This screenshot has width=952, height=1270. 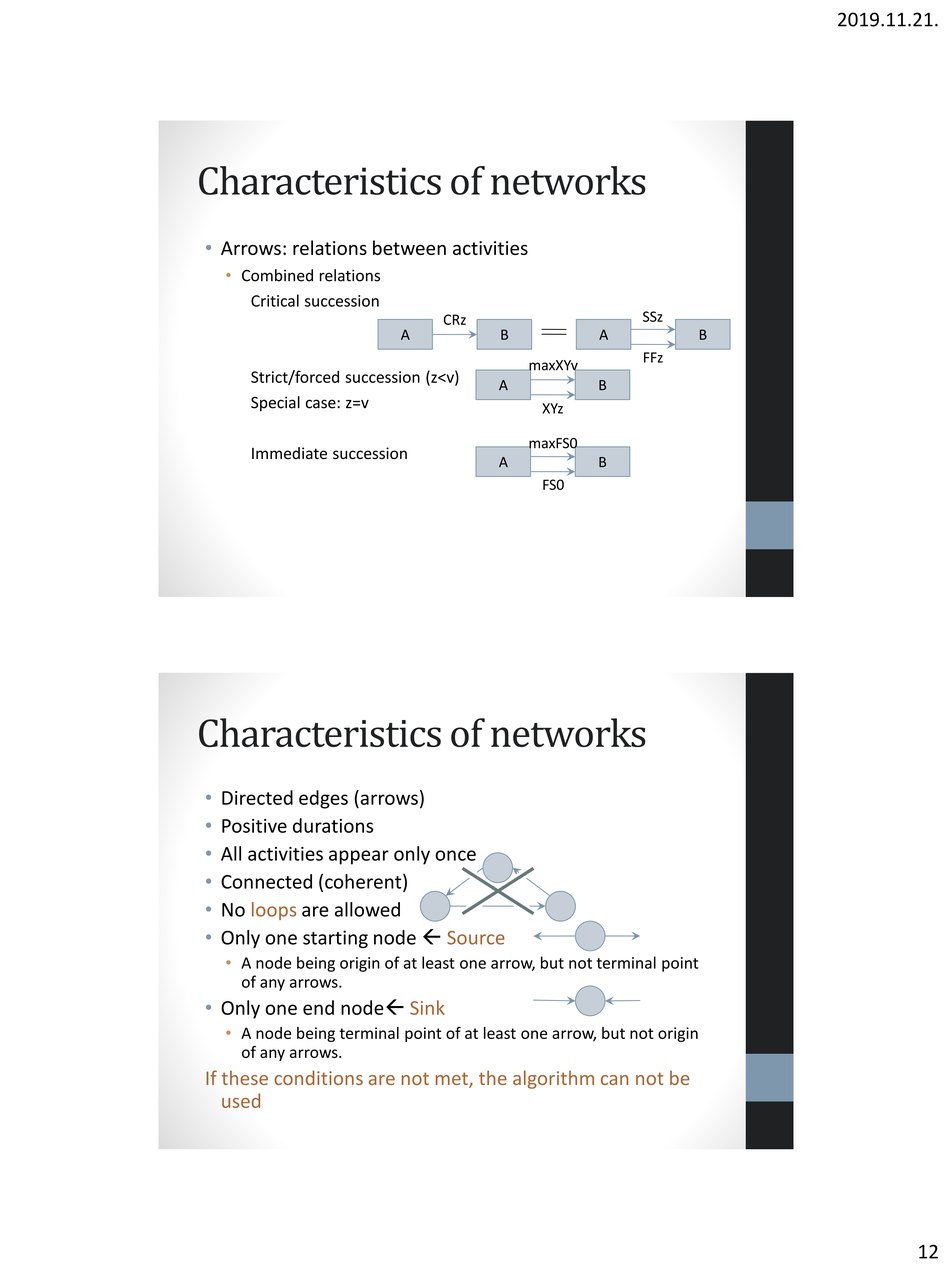 I want to click on Connected, so click(x=266, y=881).
